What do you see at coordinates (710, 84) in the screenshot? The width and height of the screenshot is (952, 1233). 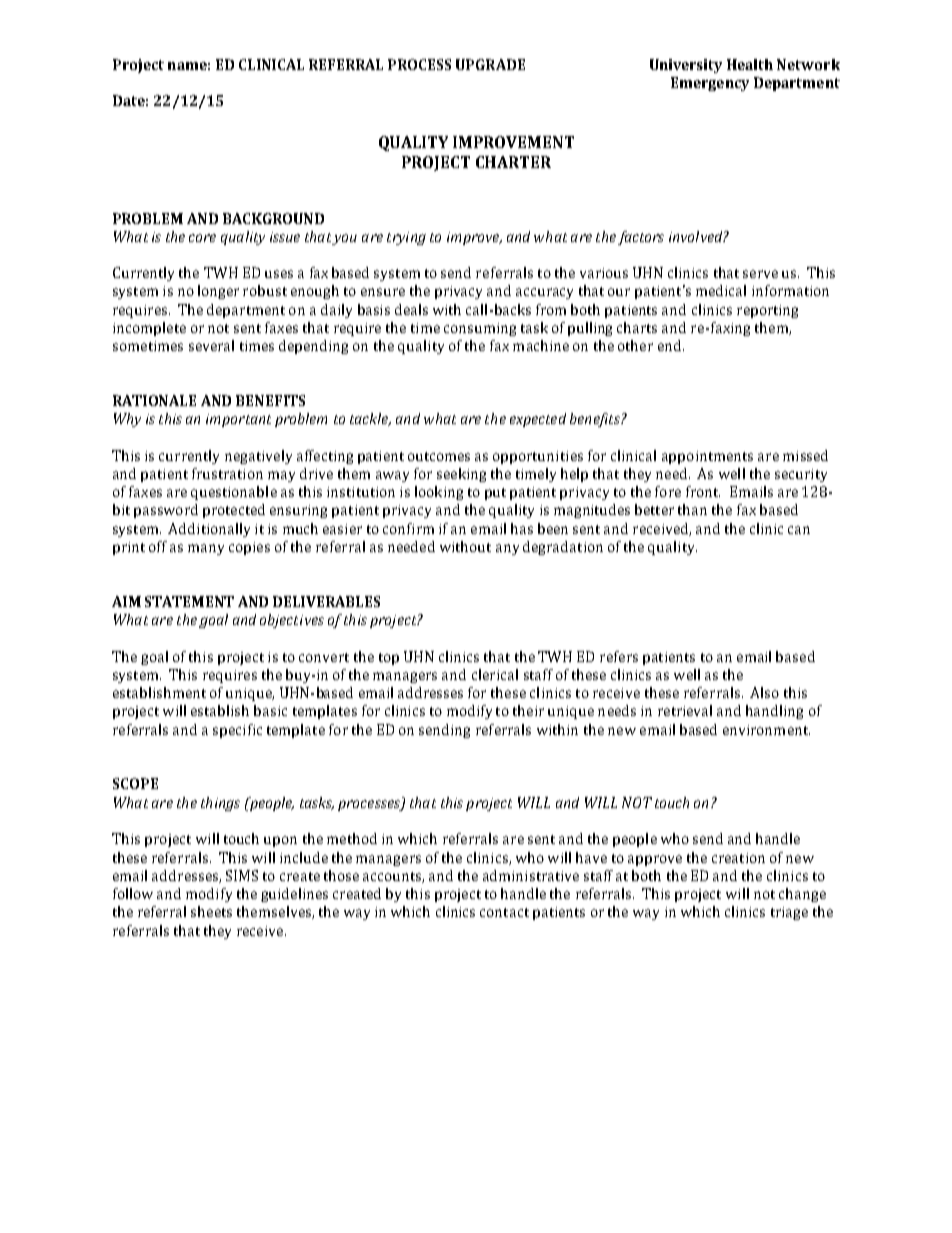 I see `Emergency` at bounding box center [710, 84].
